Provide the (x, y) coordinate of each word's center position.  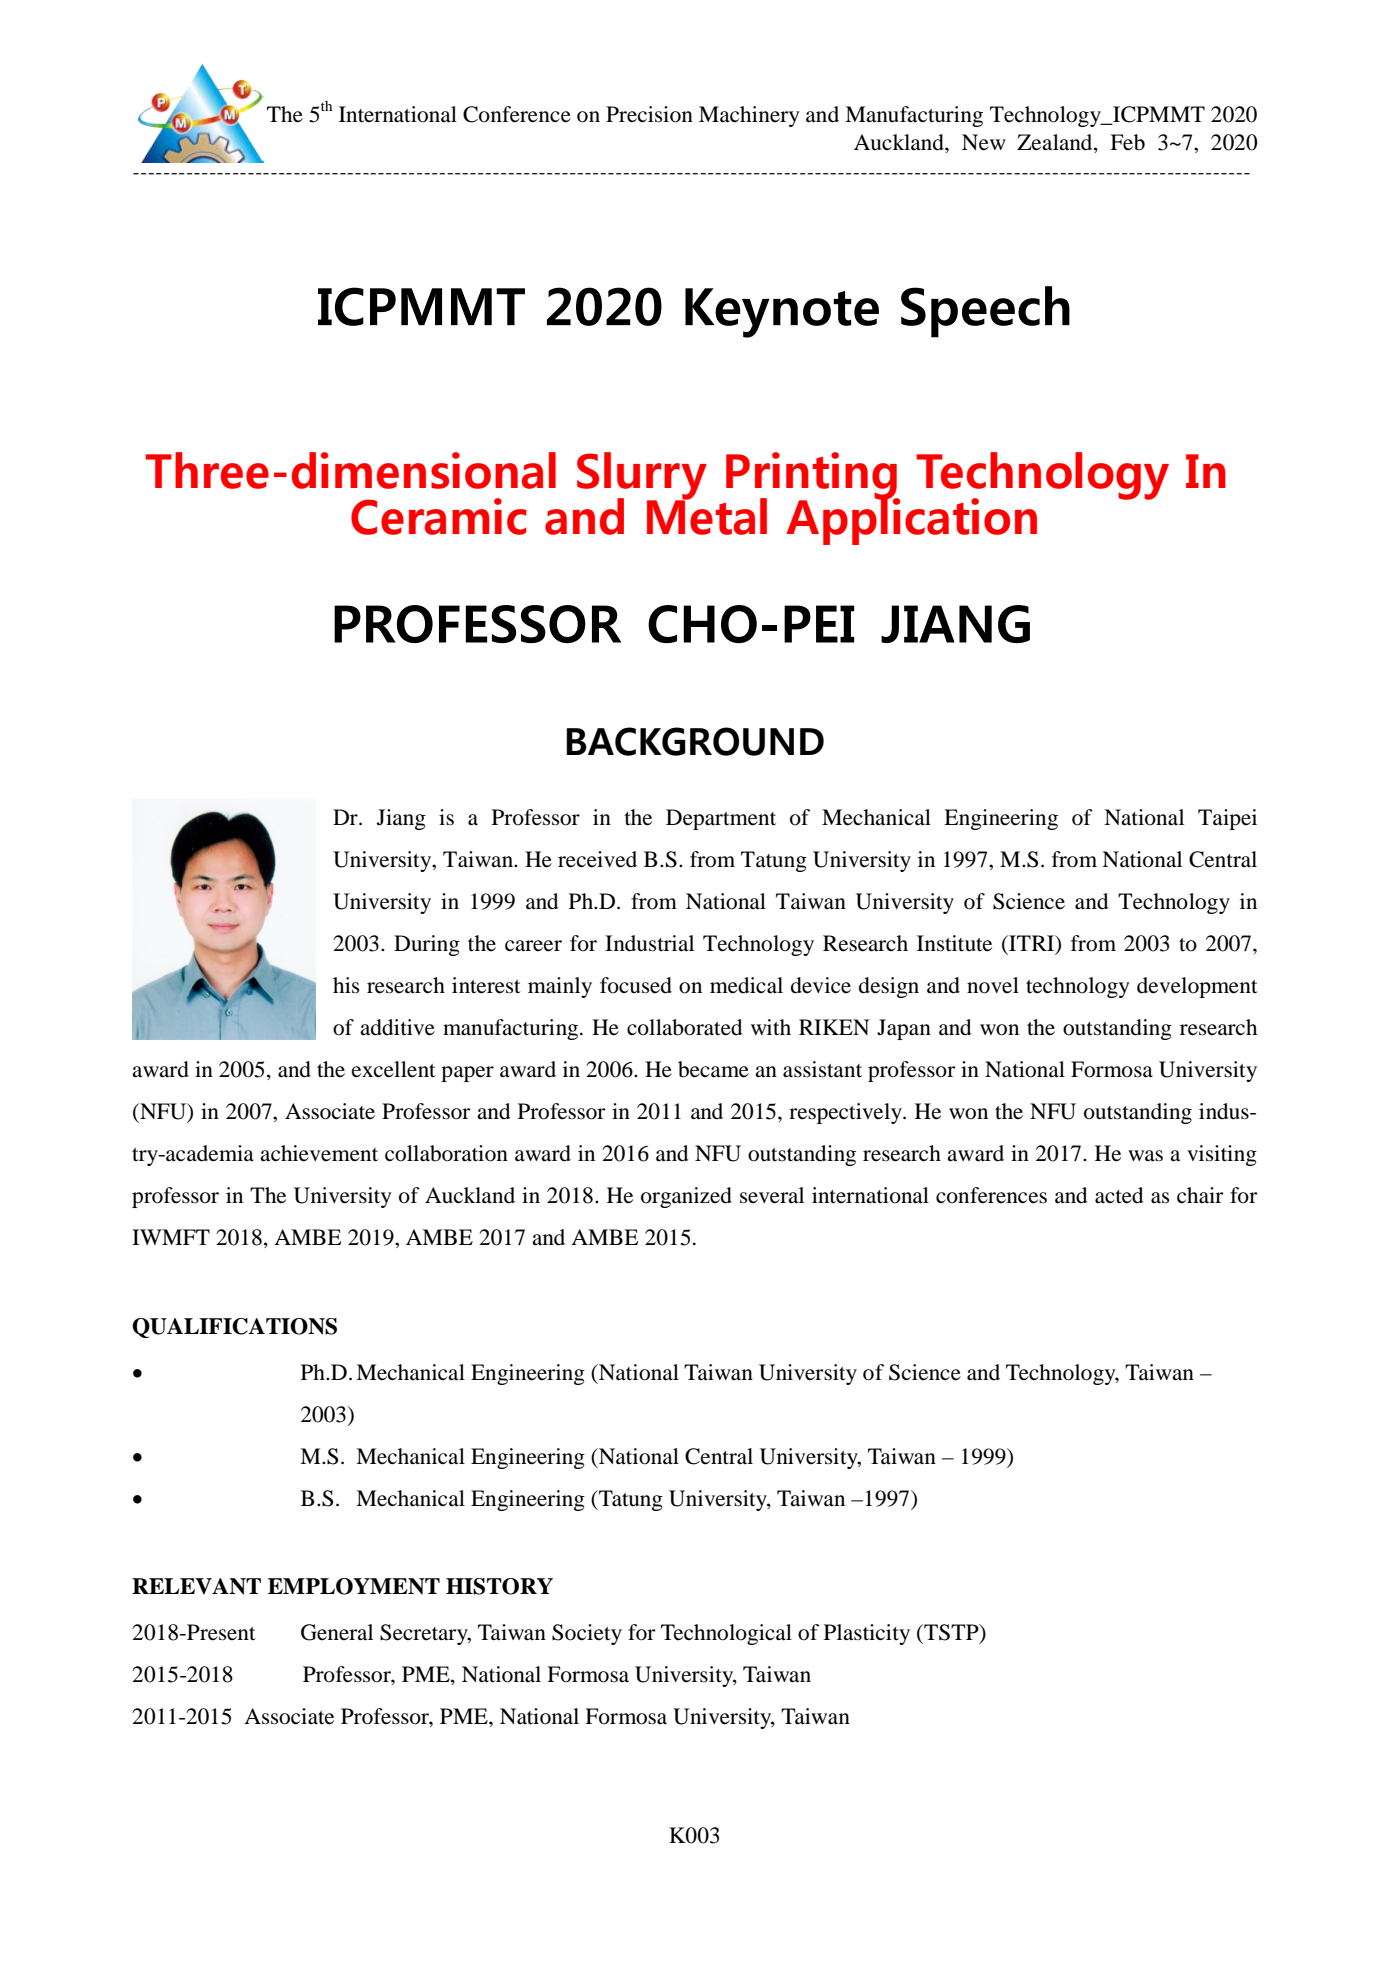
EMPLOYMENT (354, 1586)
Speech (985, 312)
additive (397, 1027)
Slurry (642, 477)
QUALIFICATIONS (234, 1328)
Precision (649, 114)
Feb (1127, 142)
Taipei (1227, 819)
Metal (707, 515)
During (427, 945)
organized (686, 1197)
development (1197, 987)
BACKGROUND (695, 741)
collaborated (684, 1027)
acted (1119, 1195)
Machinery (749, 116)
